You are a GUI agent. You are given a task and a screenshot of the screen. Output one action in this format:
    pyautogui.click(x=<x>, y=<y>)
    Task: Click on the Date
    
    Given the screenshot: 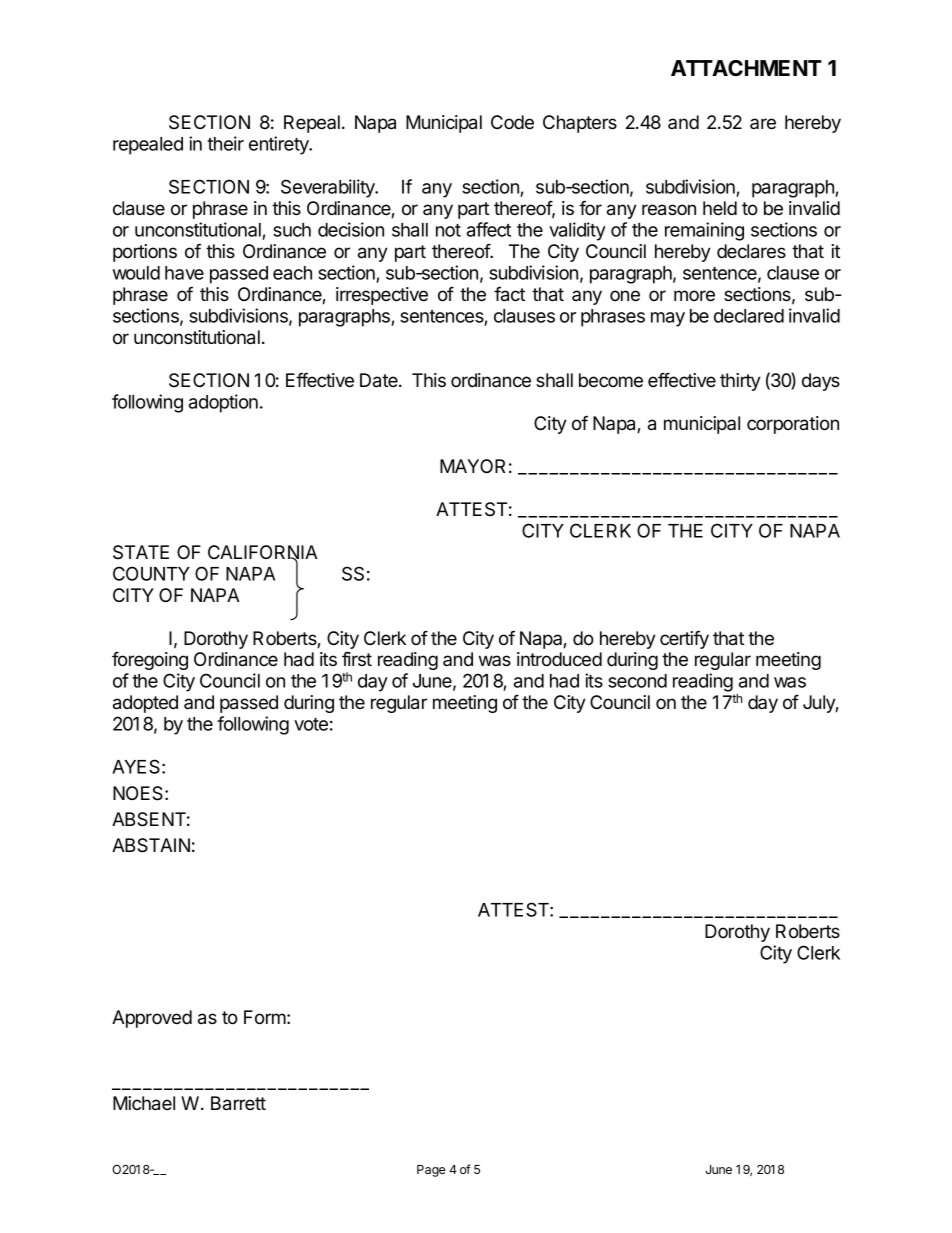 What is the action you would take?
    pyautogui.click(x=380, y=380)
